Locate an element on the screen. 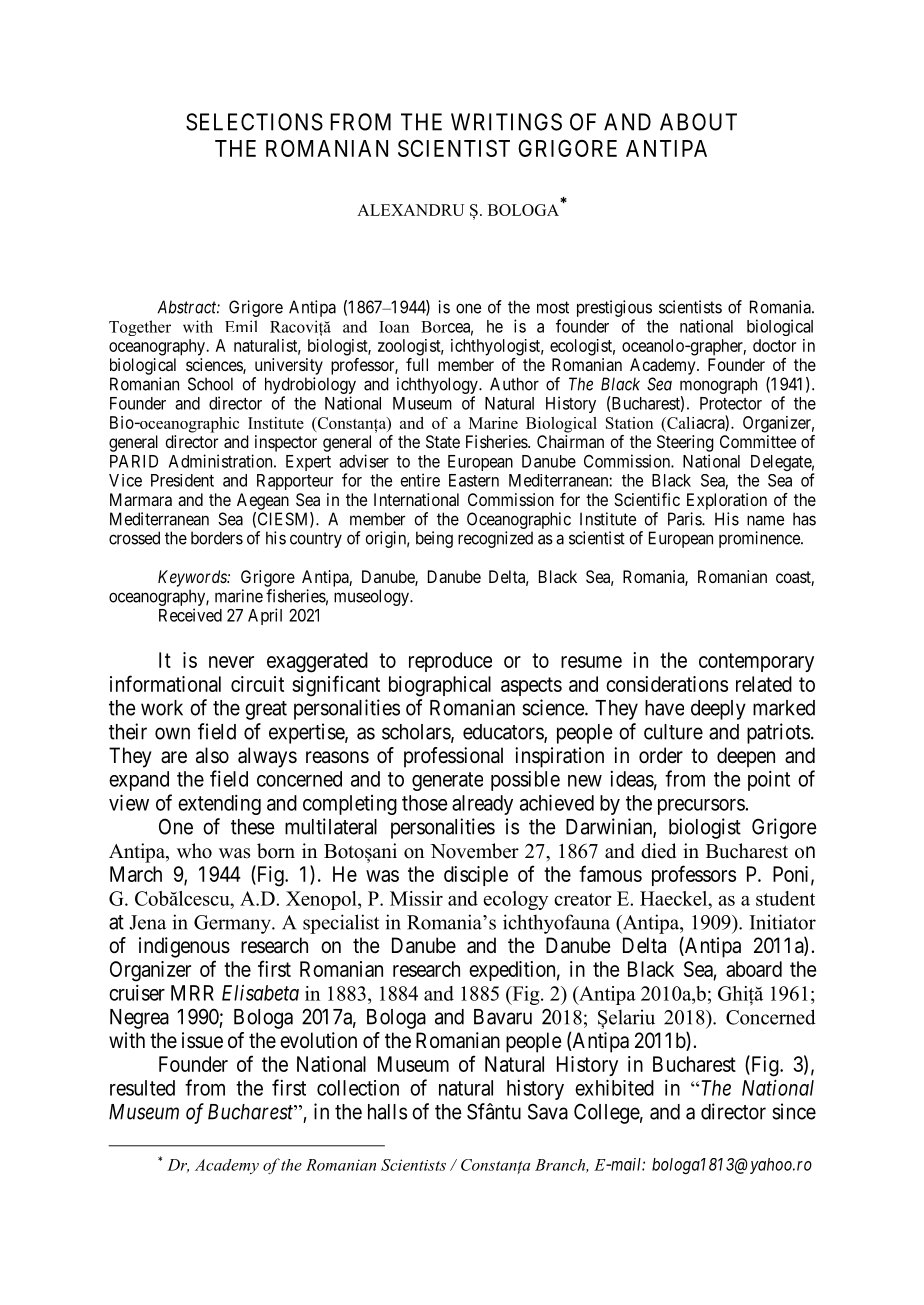 The height and width of the screenshot is (1305, 924). Received is located at coordinates (190, 615).
